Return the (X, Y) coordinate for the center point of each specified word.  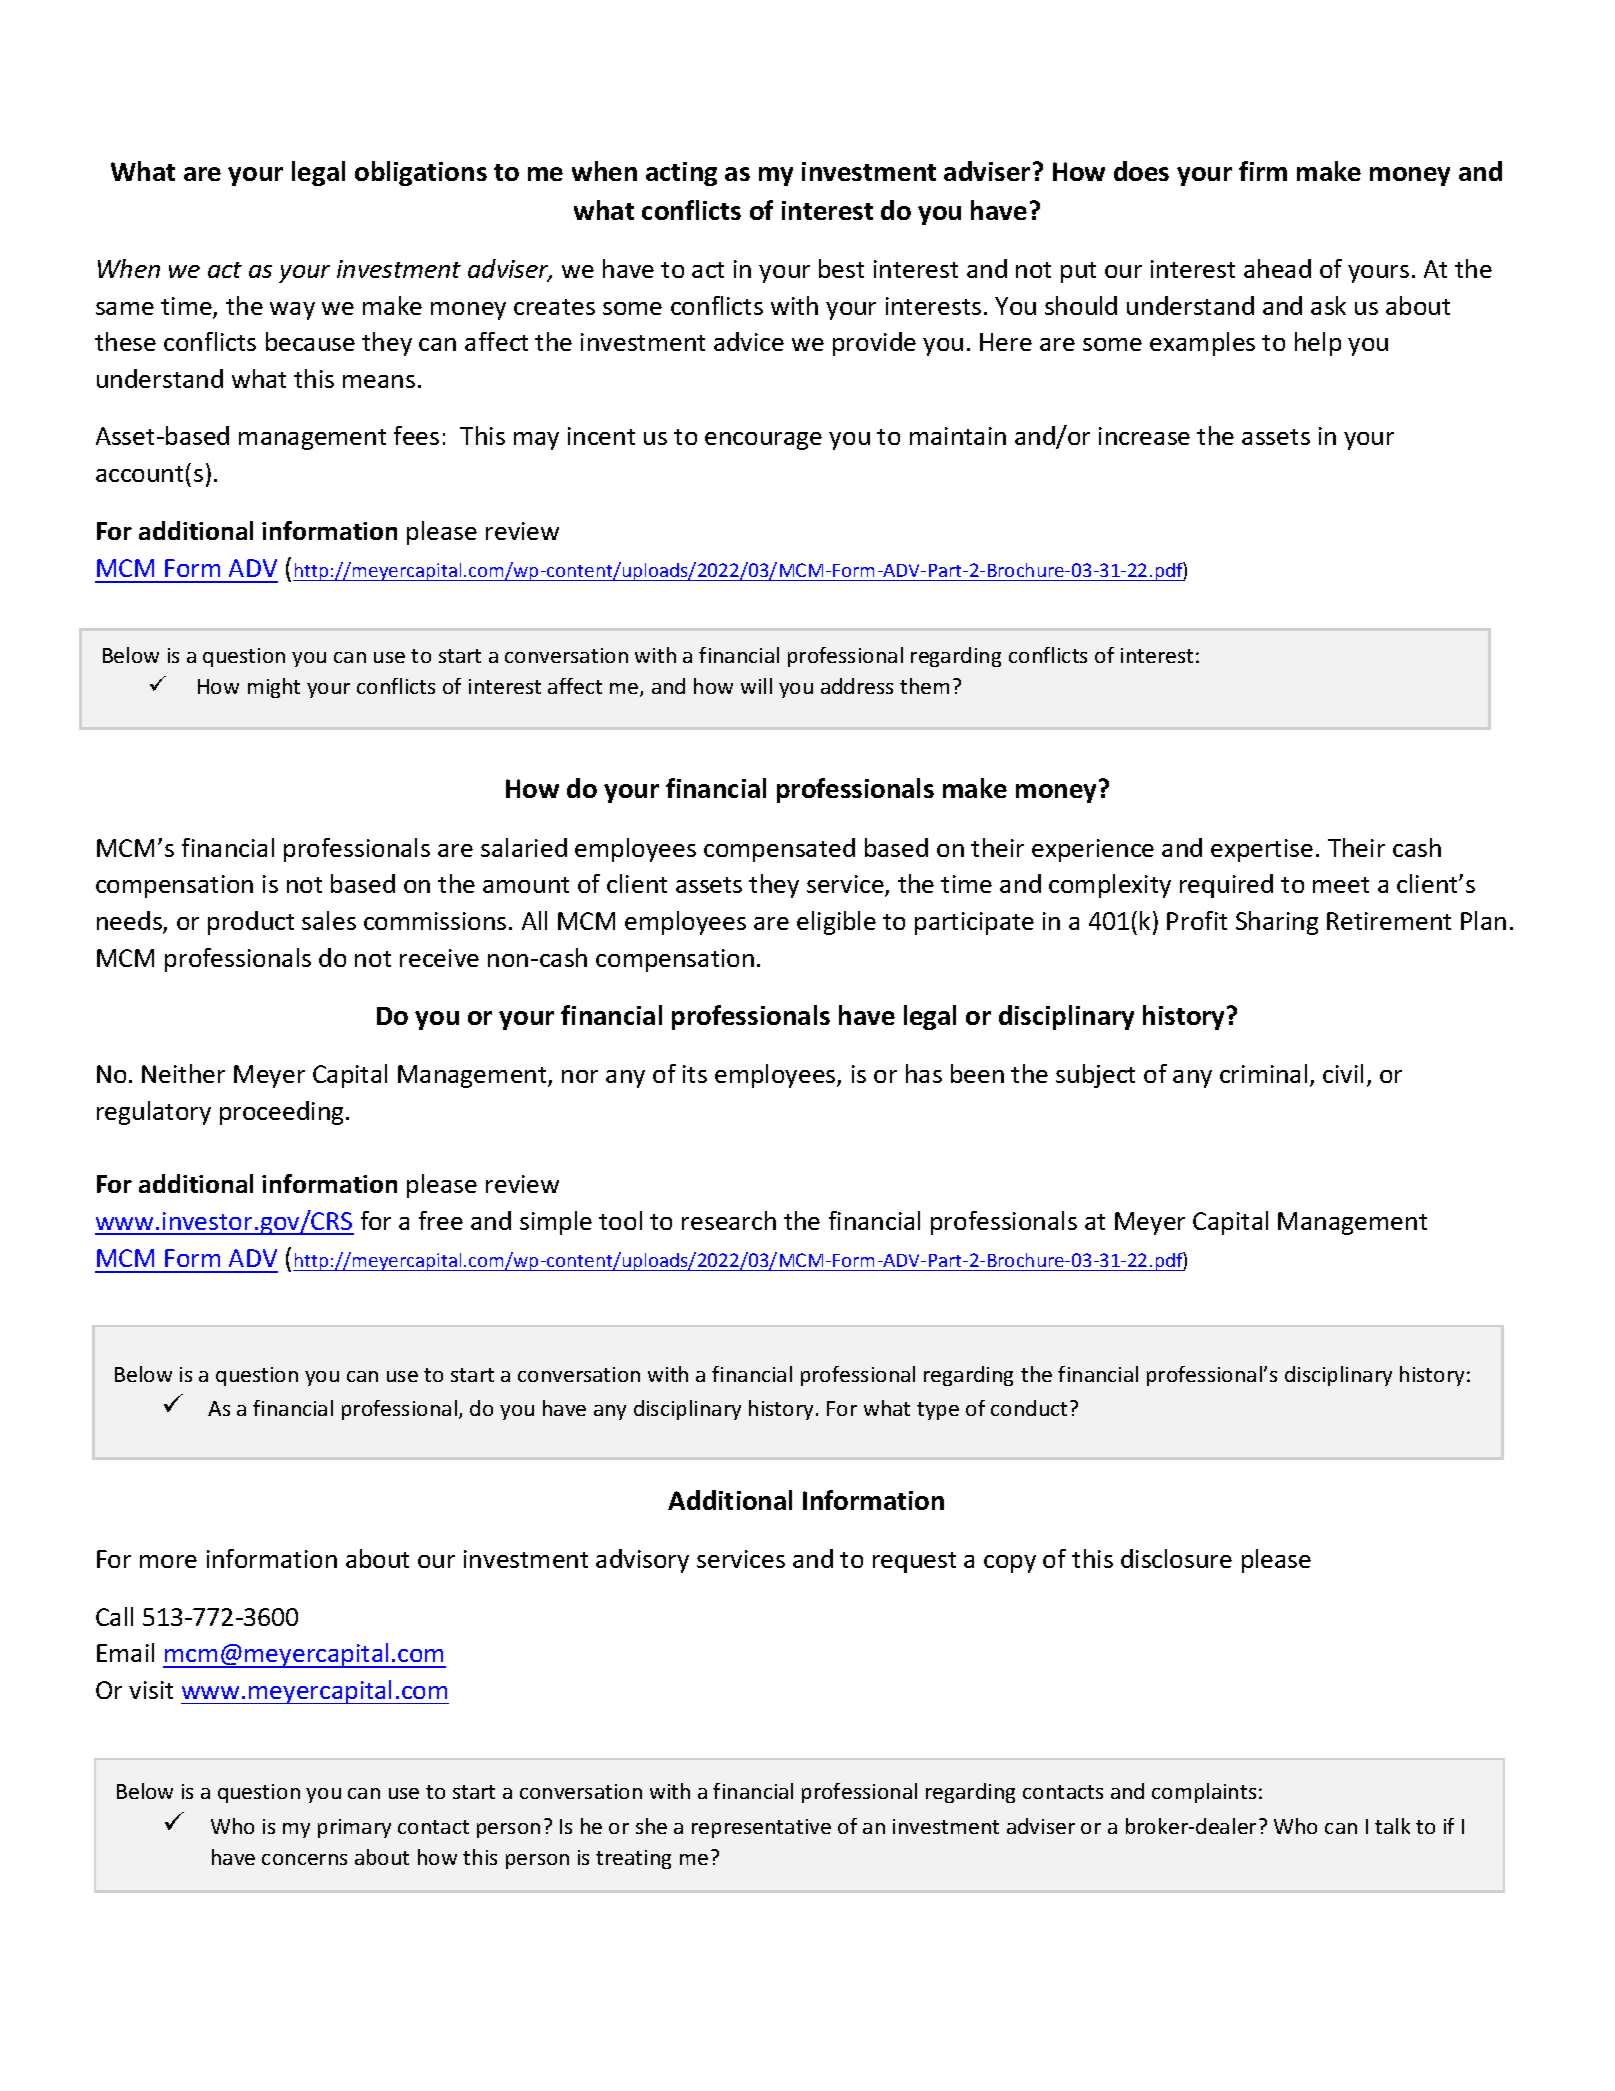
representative (761, 1828)
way (292, 311)
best (841, 268)
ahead (1277, 268)
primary (354, 1828)
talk (1392, 1826)
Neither (183, 1073)
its (695, 1074)
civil (1343, 1073)
